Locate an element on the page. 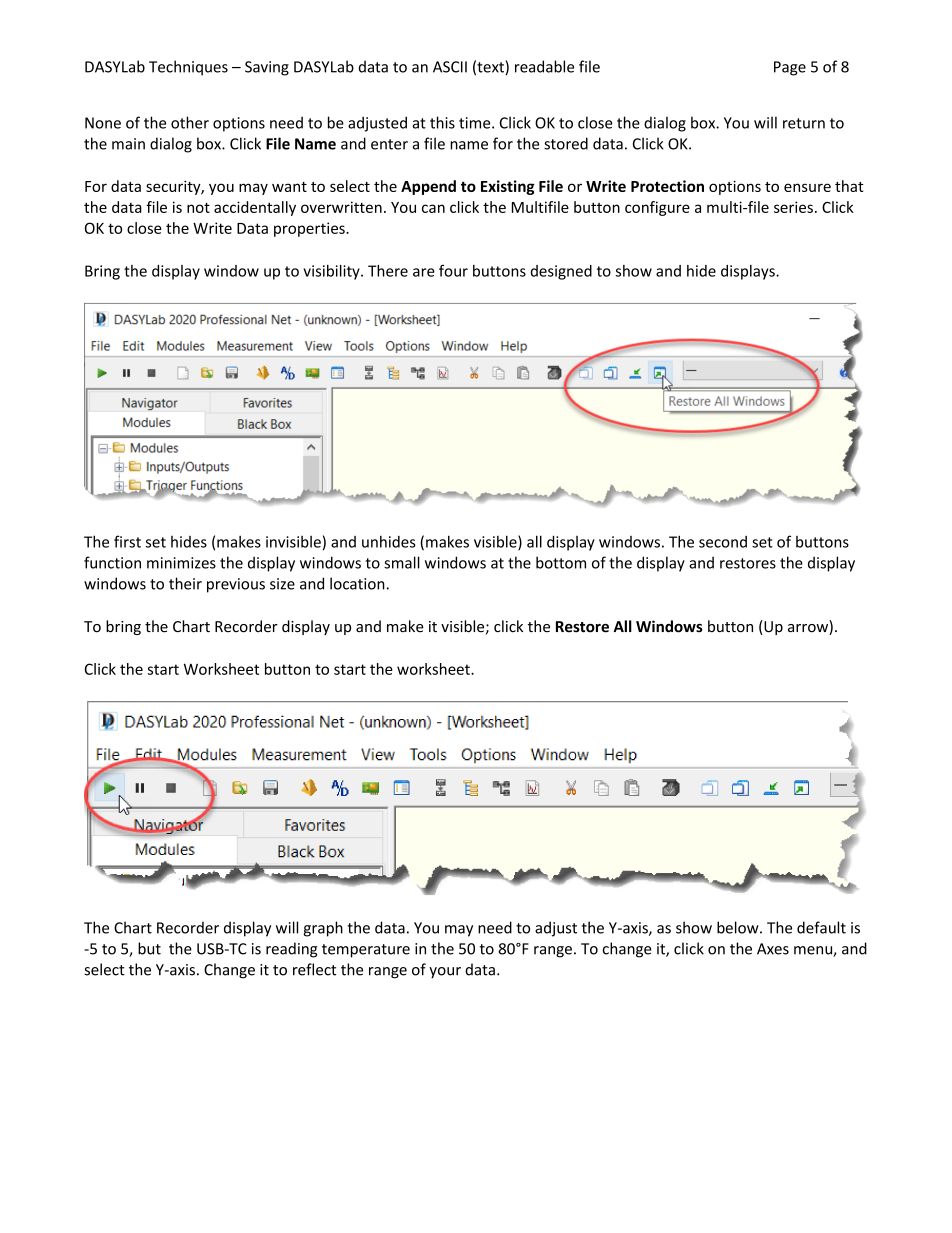  small is located at coordinates (402, 562).
